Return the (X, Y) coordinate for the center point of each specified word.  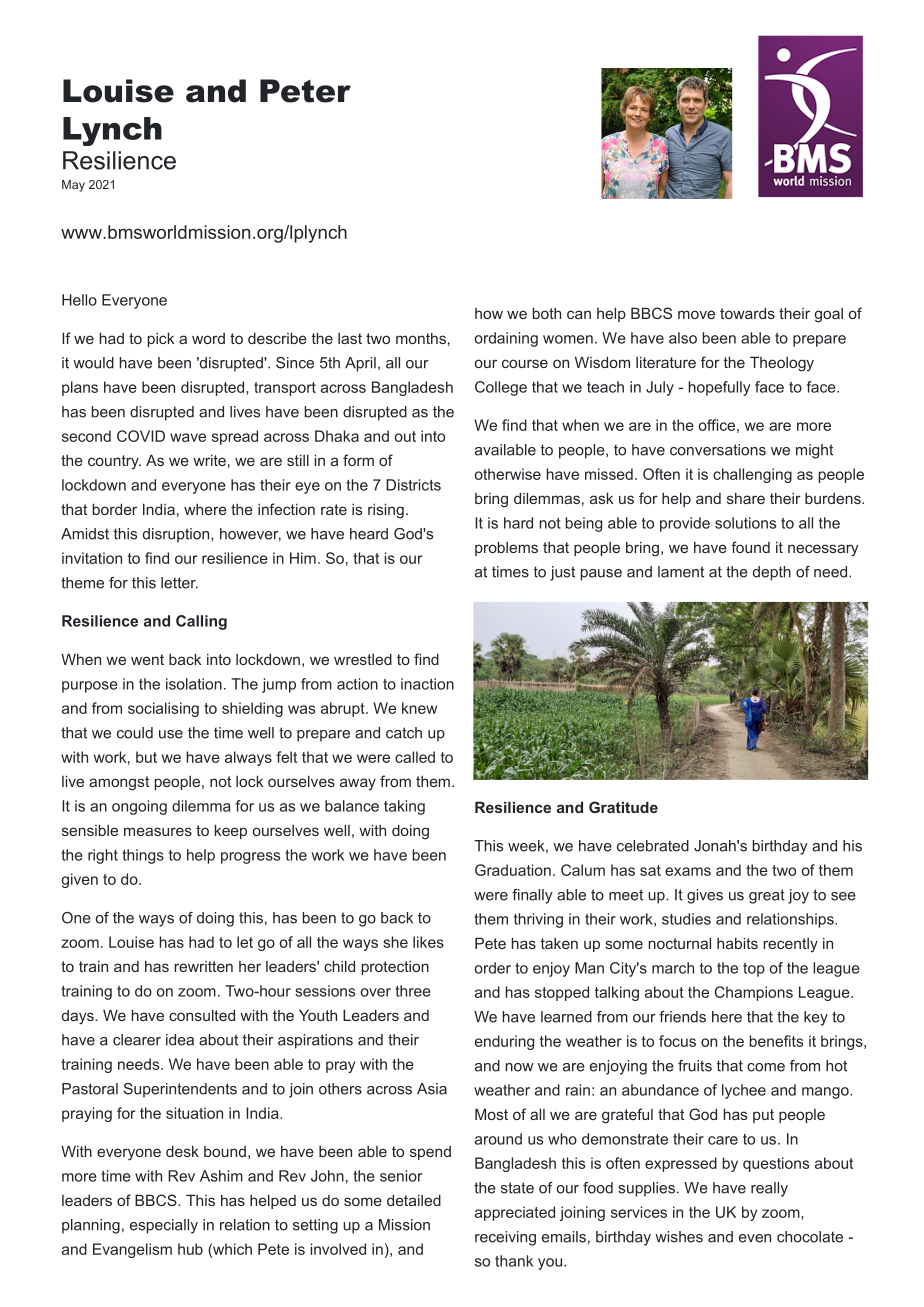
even (755, 1238)
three (413, 991)
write (209, 460)
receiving (505, 1238)
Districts (413, 485)
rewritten (203, 966)
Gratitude (623, 807)
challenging (752, 475)
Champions (754, 993)
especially (164, 1226)
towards (747, 313)
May (73, 186)
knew (419, 708)
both (547, 313)
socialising (163, 709)
